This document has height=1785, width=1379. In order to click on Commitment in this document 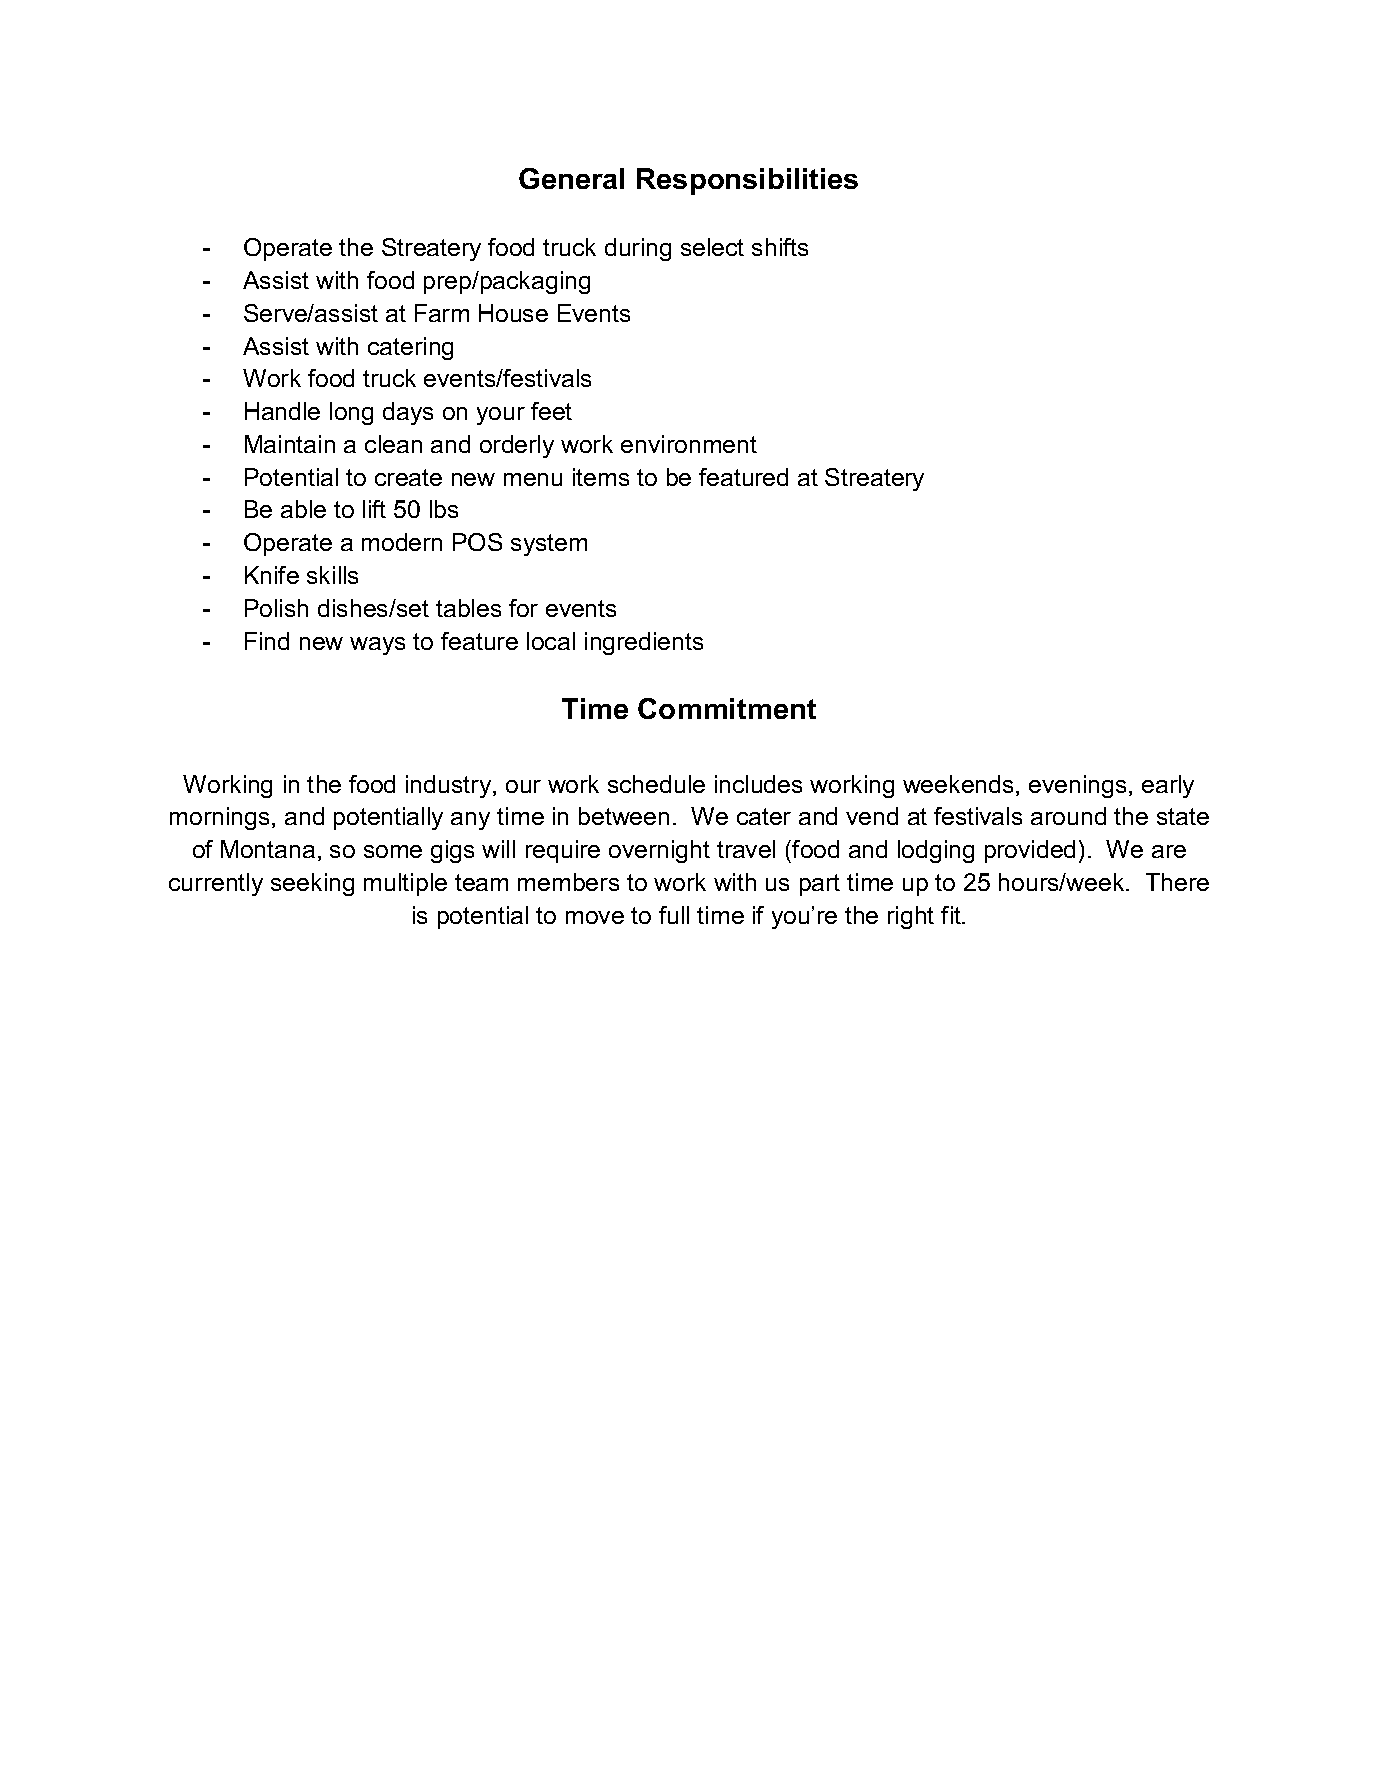, I will do `click(727, 708)`.
